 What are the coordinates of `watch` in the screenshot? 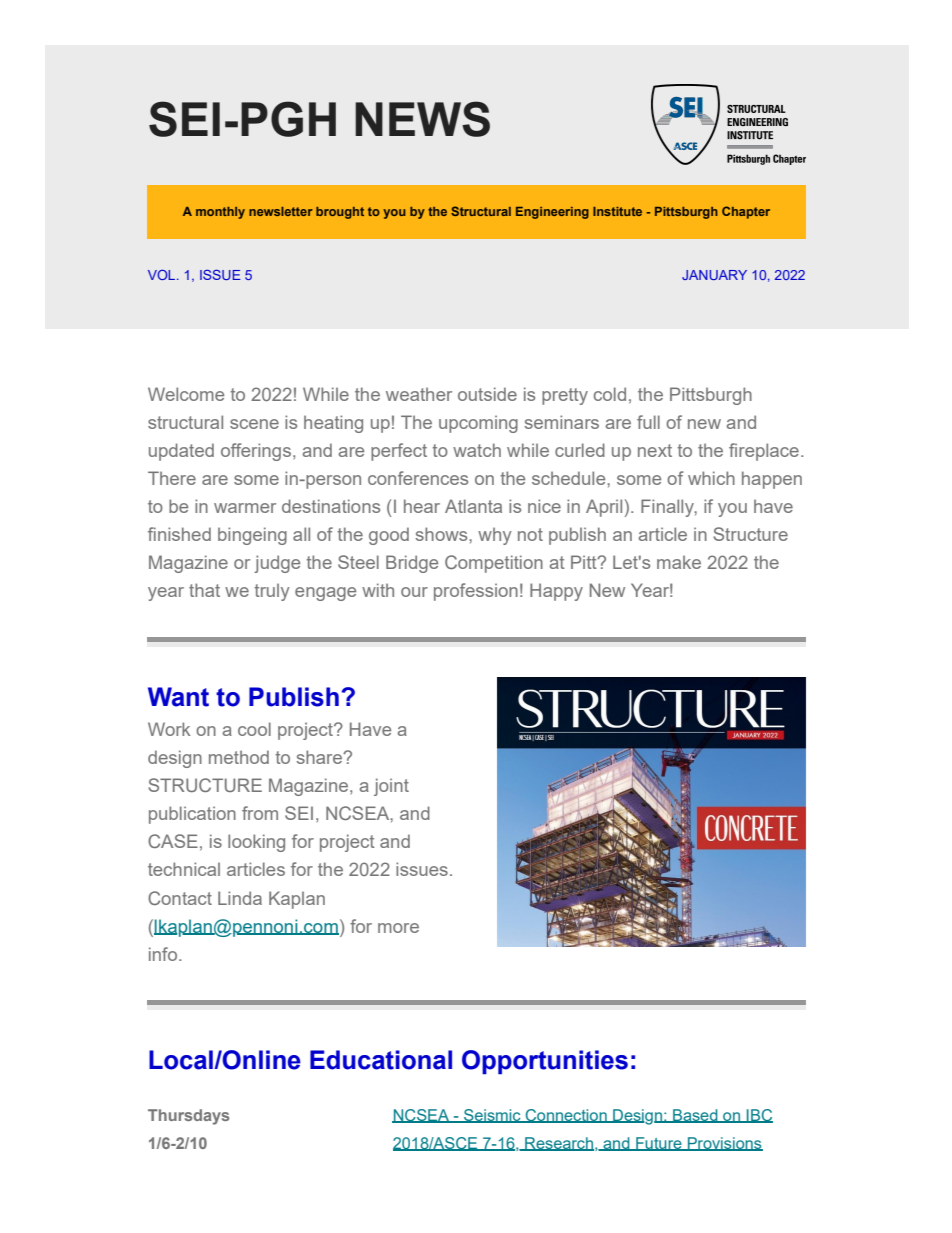 It's located at (477, 450).
